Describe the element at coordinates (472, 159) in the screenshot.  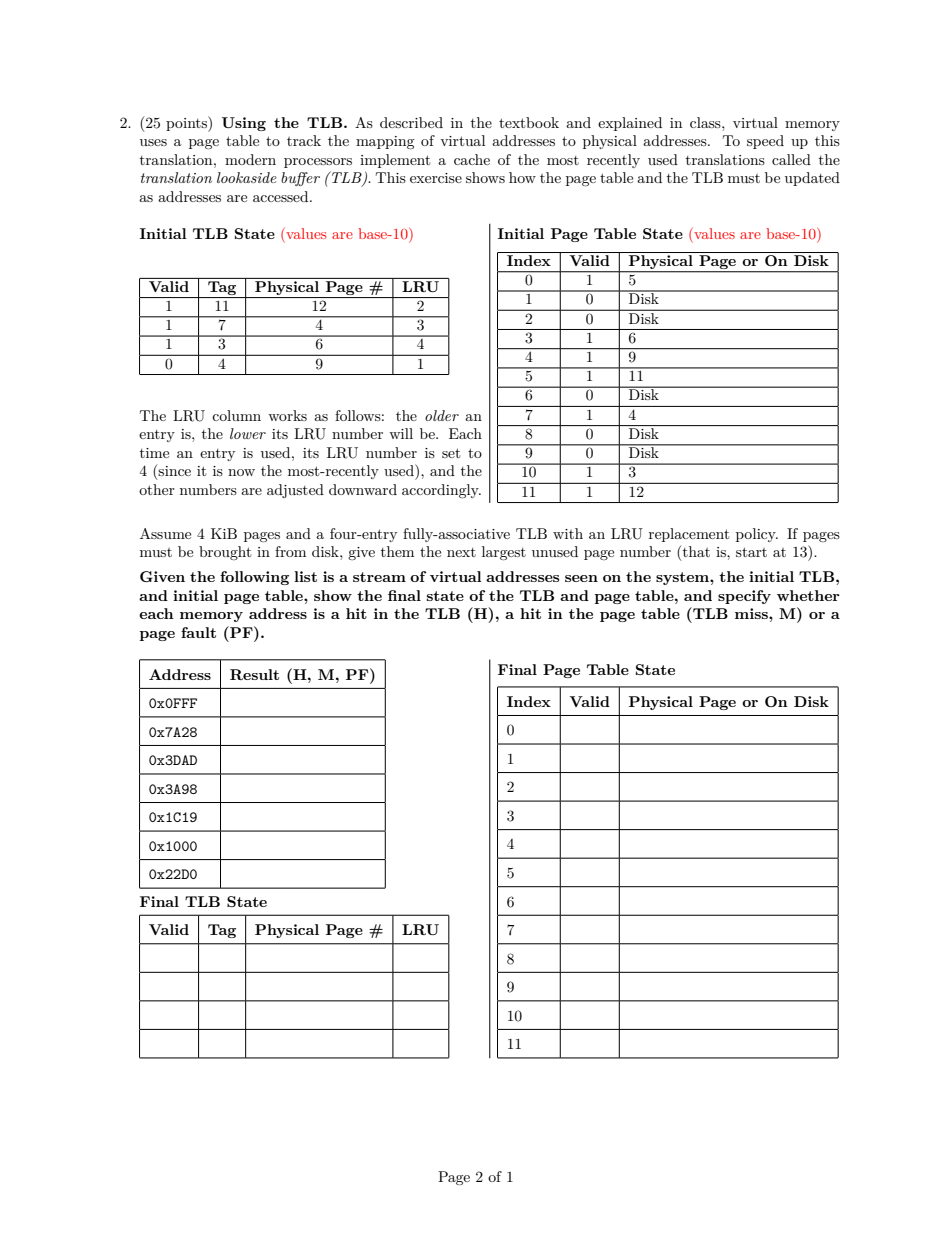
I see `cache` at that location.
